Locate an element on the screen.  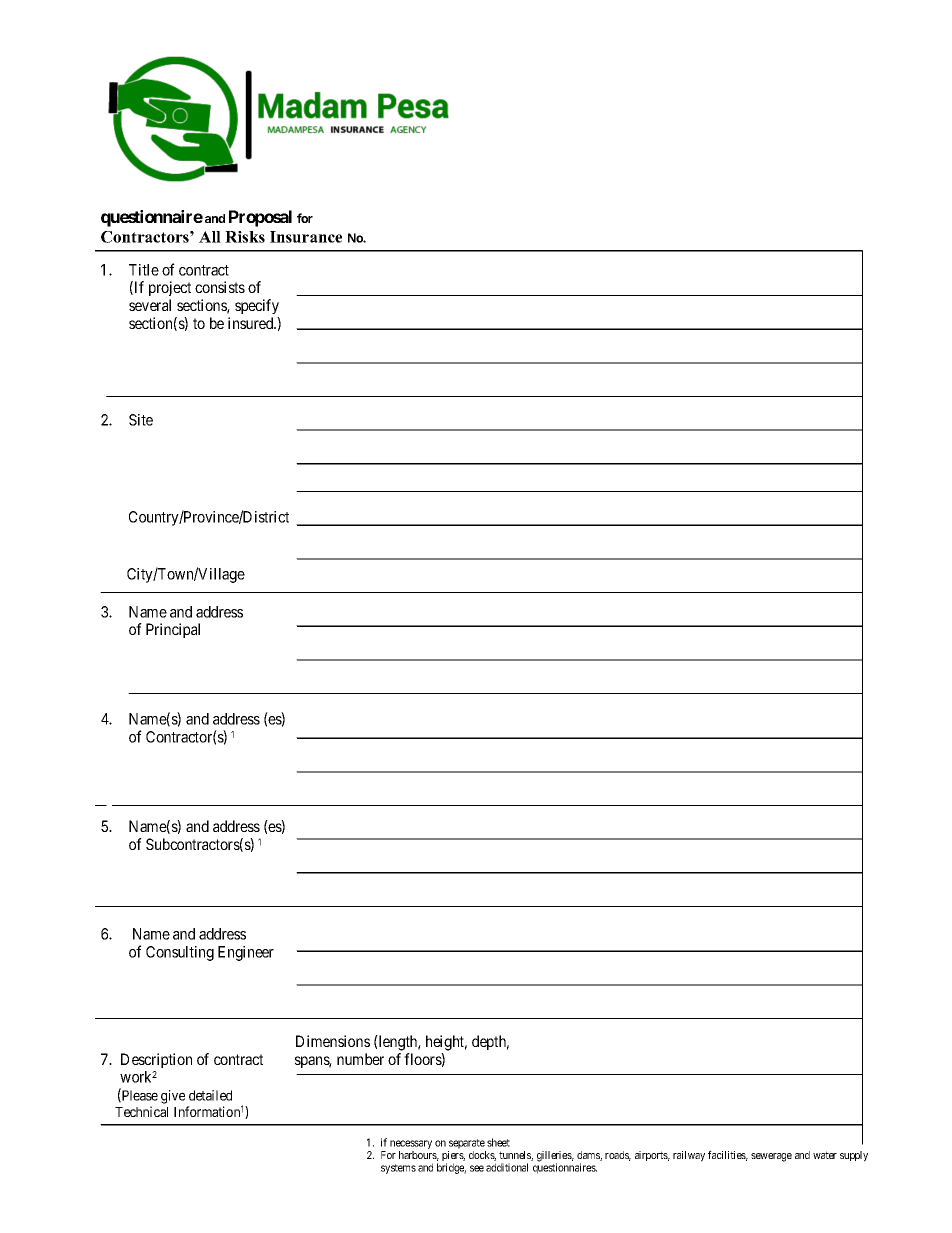
All is located at coordinates (210, 237).
